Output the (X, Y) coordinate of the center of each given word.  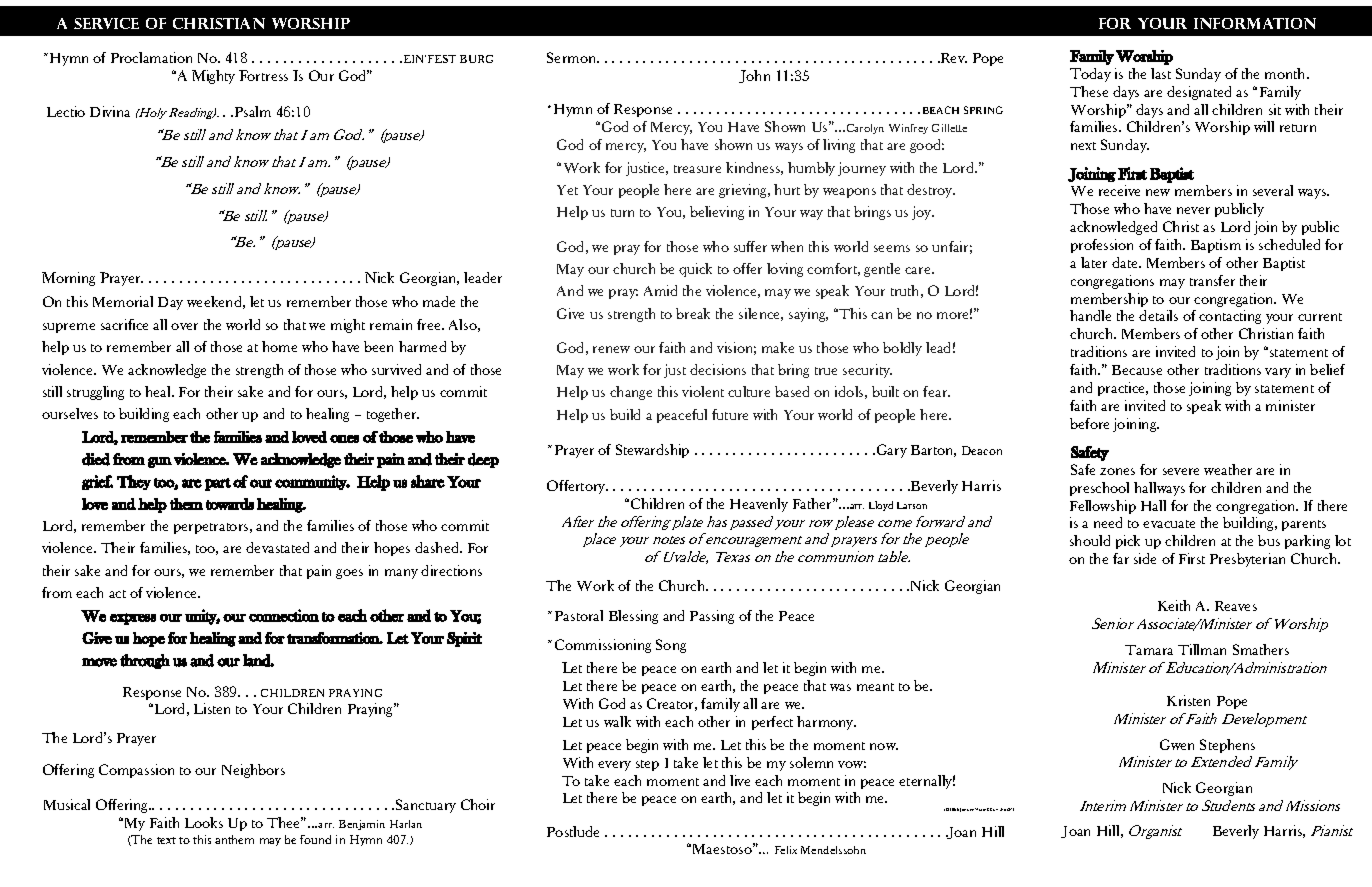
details (1158, 315)
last (1161, 73)
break (693, 313)
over (184, 326)
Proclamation (151, 57)
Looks (204, 822)
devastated (277, 547)
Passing (712, 617)
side (1145, 558)
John (754, 76)
